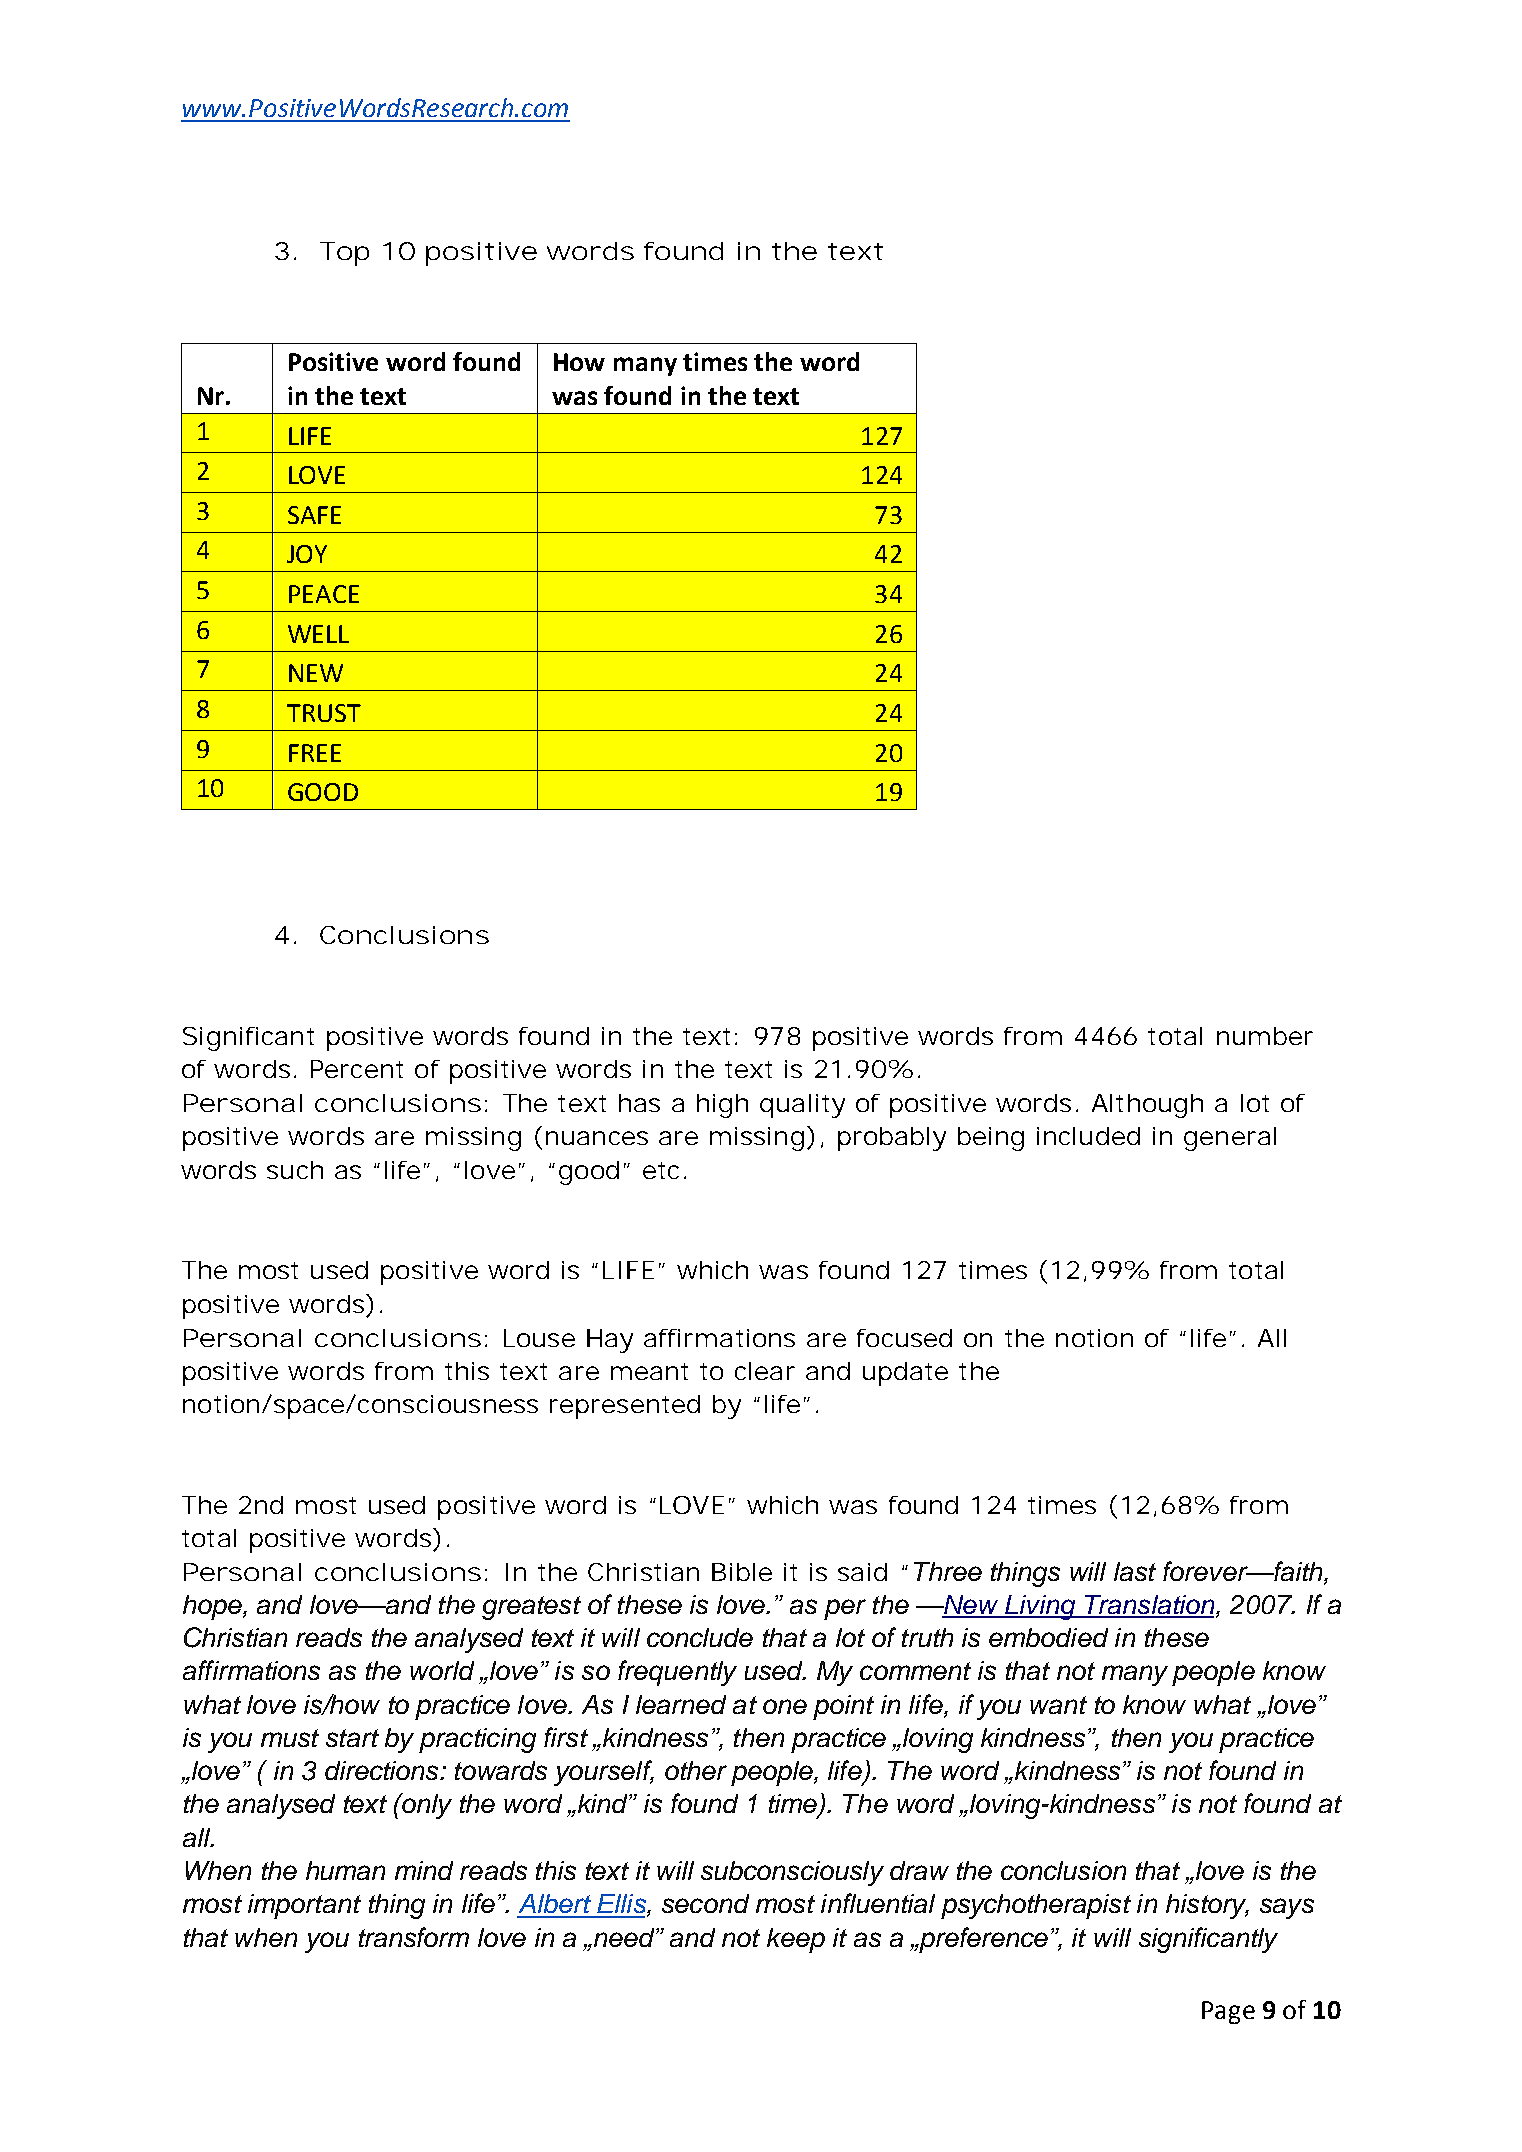  Describe the element at coordinates (796, 1940) in the screenshot. I see `keep` at that location.
